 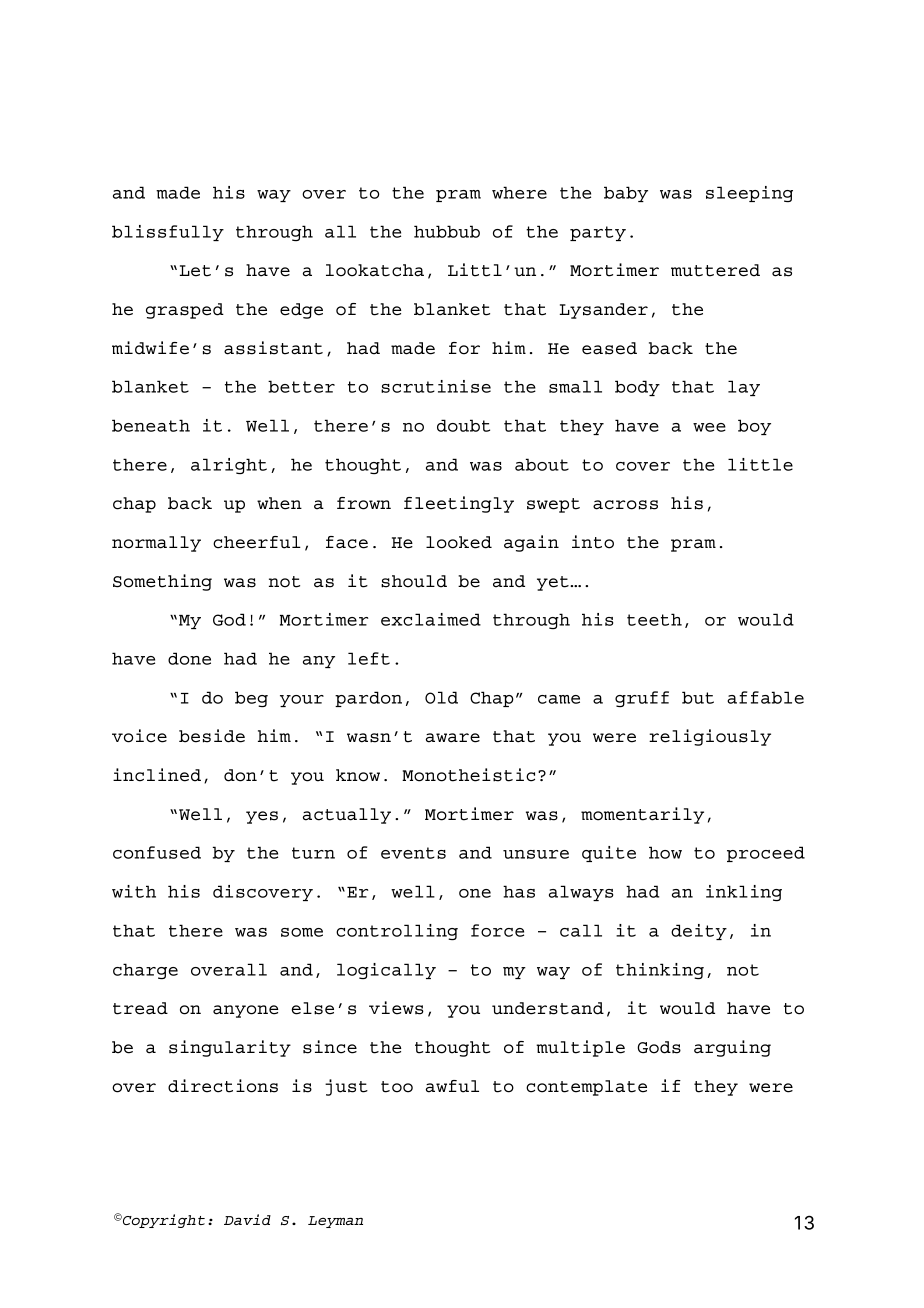 I want to click on doubt, so click(x=463, y=425).
